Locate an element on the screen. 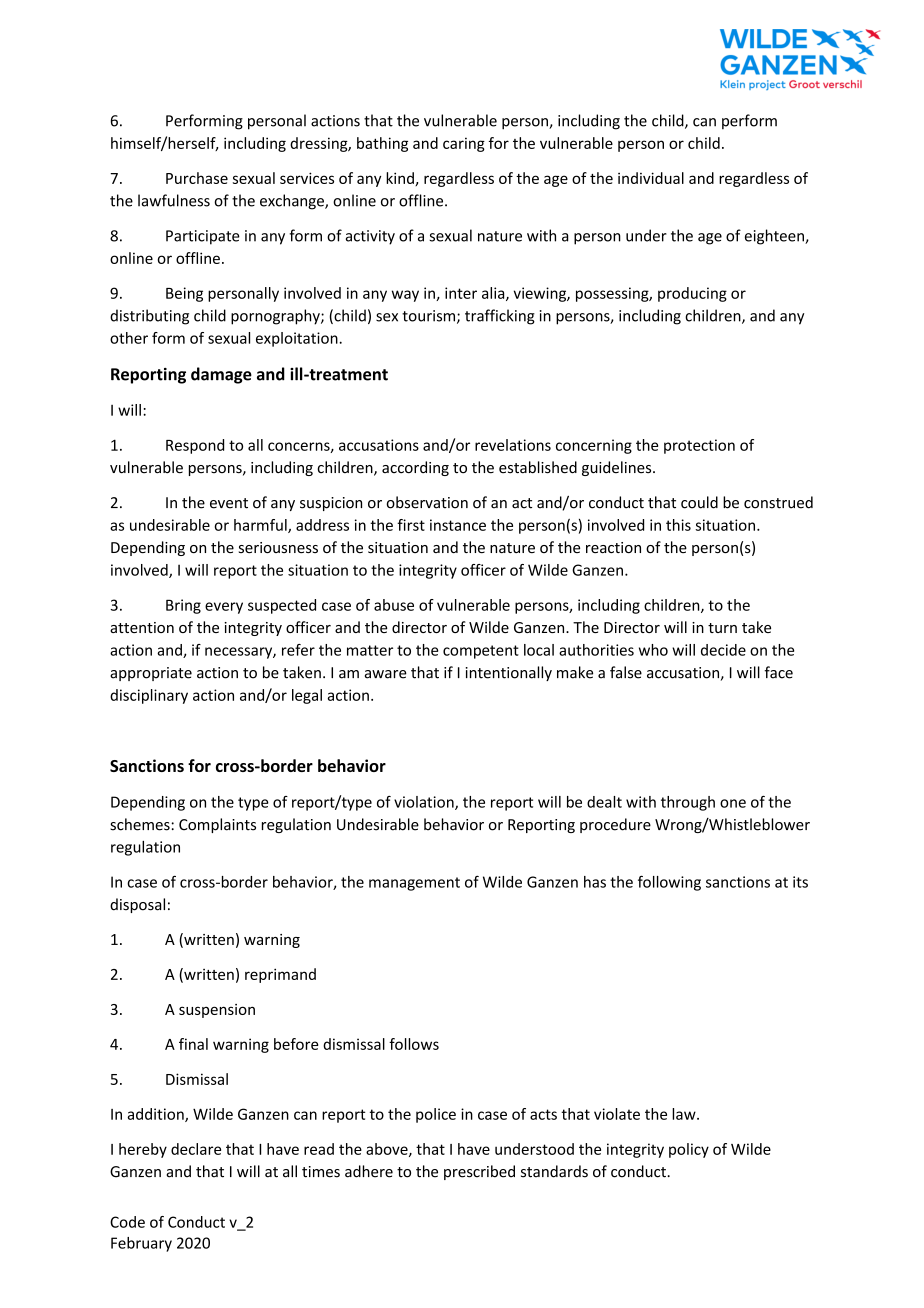  instance is located at coordinates (458, 525).
